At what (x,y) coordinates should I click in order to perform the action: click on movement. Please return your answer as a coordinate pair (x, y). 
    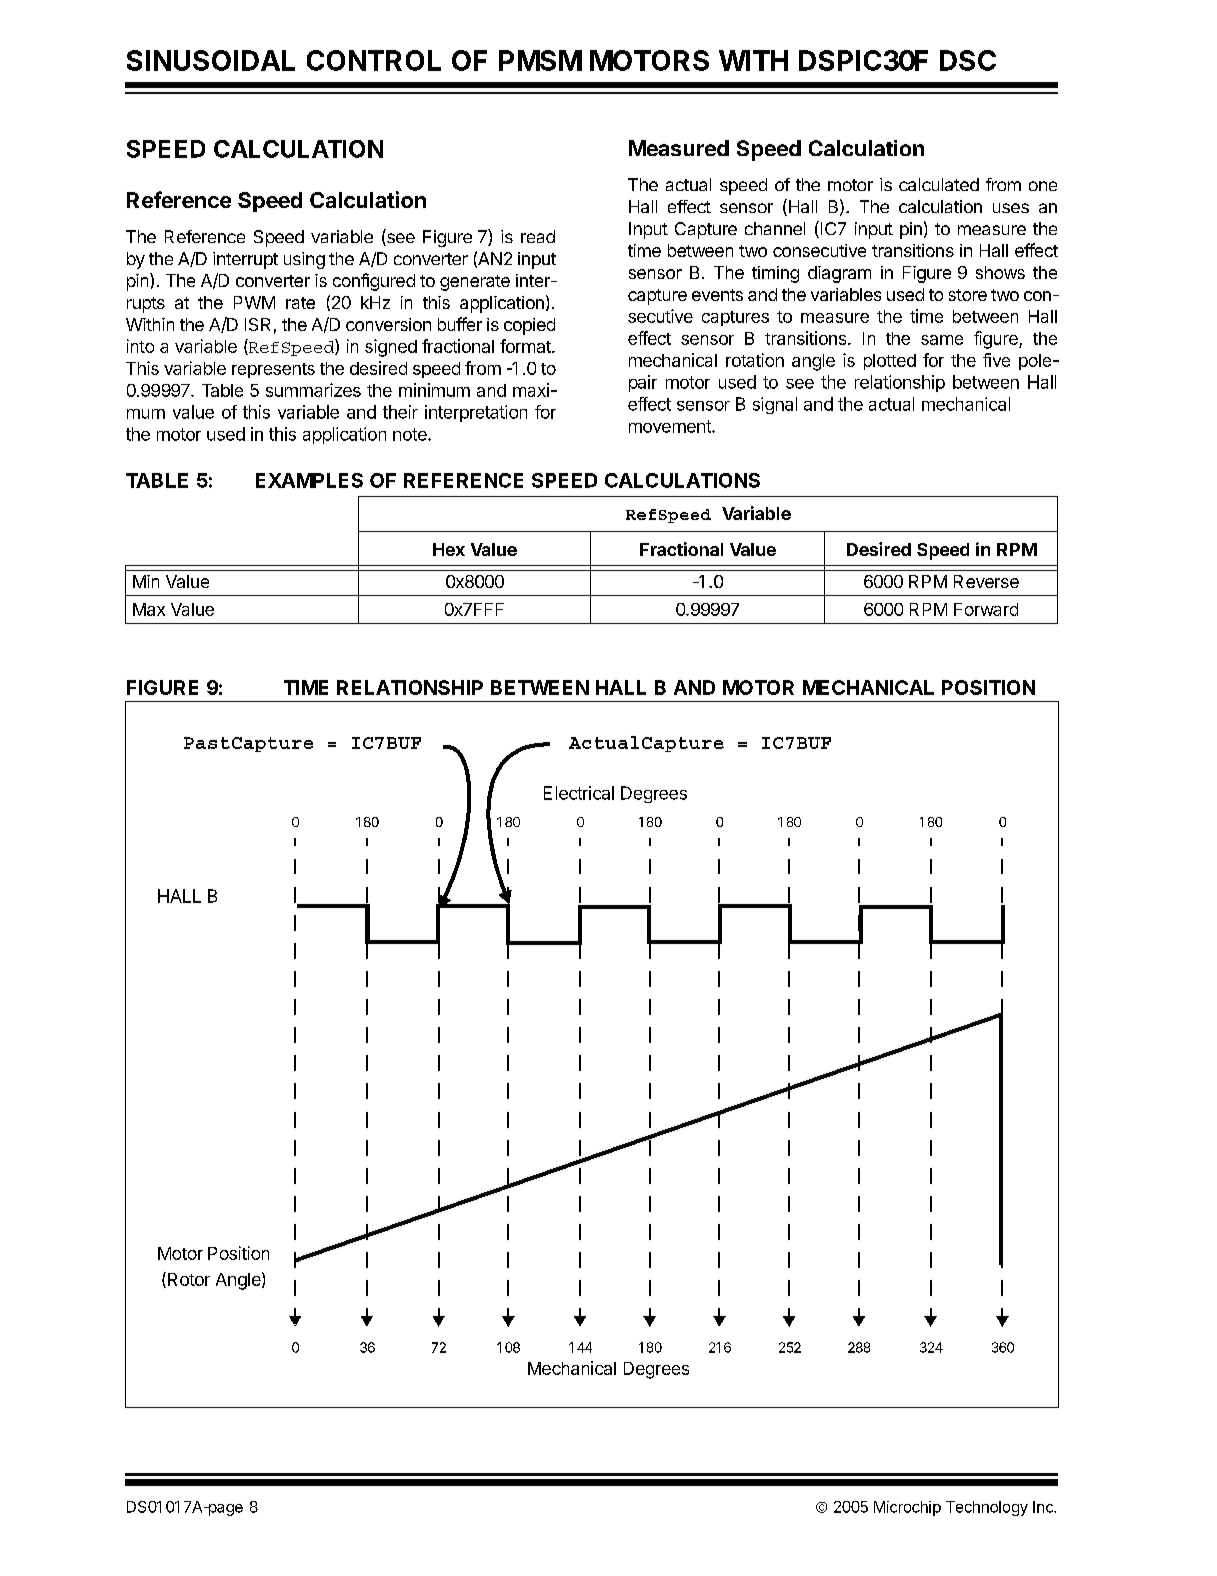
    Looking at the image, I should click on (671, 426).
